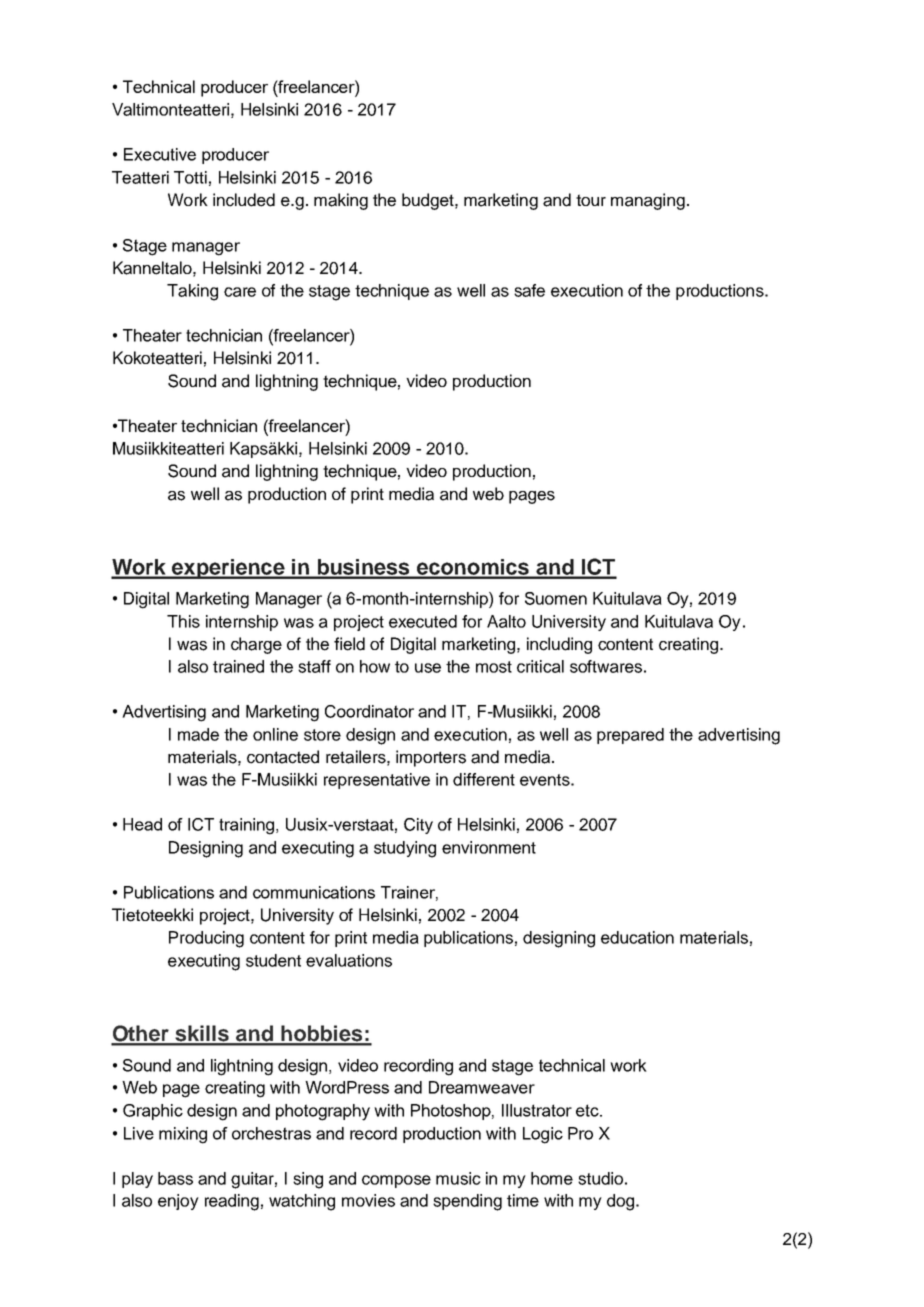 The width and height of the page is (924, 1307). Describe the element at coordinates (244, 200) in the page. I see `included` at that location.
